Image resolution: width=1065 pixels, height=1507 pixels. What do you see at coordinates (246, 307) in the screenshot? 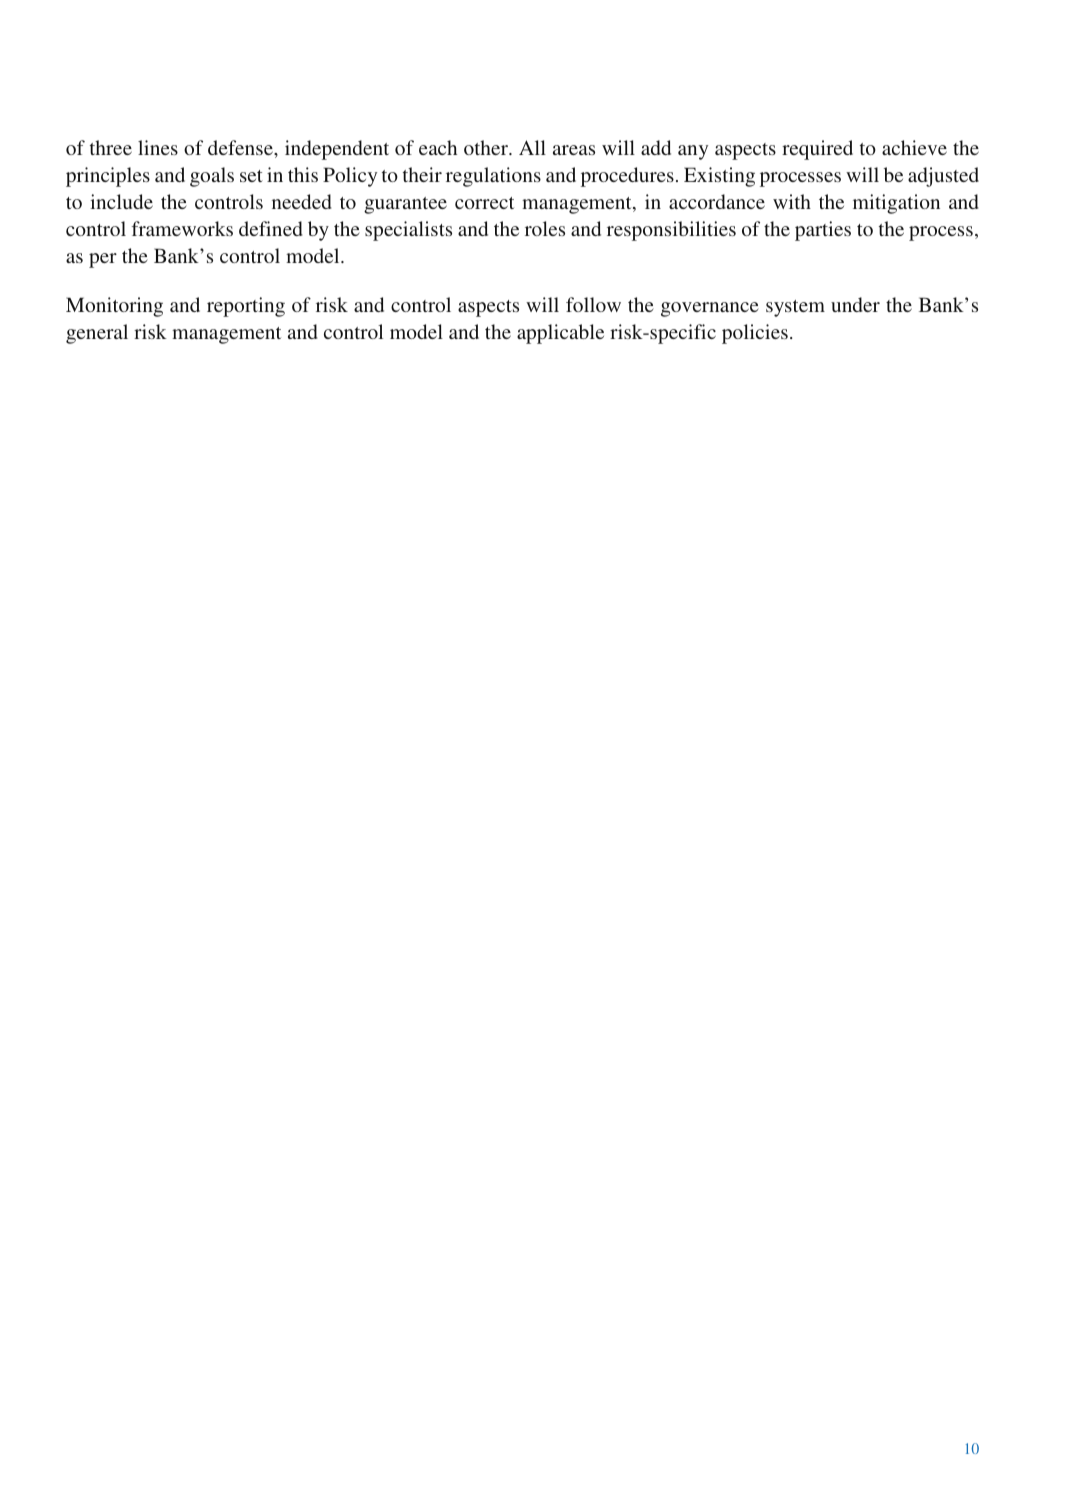
I see `reporting` at bounding box center [246, 307].
